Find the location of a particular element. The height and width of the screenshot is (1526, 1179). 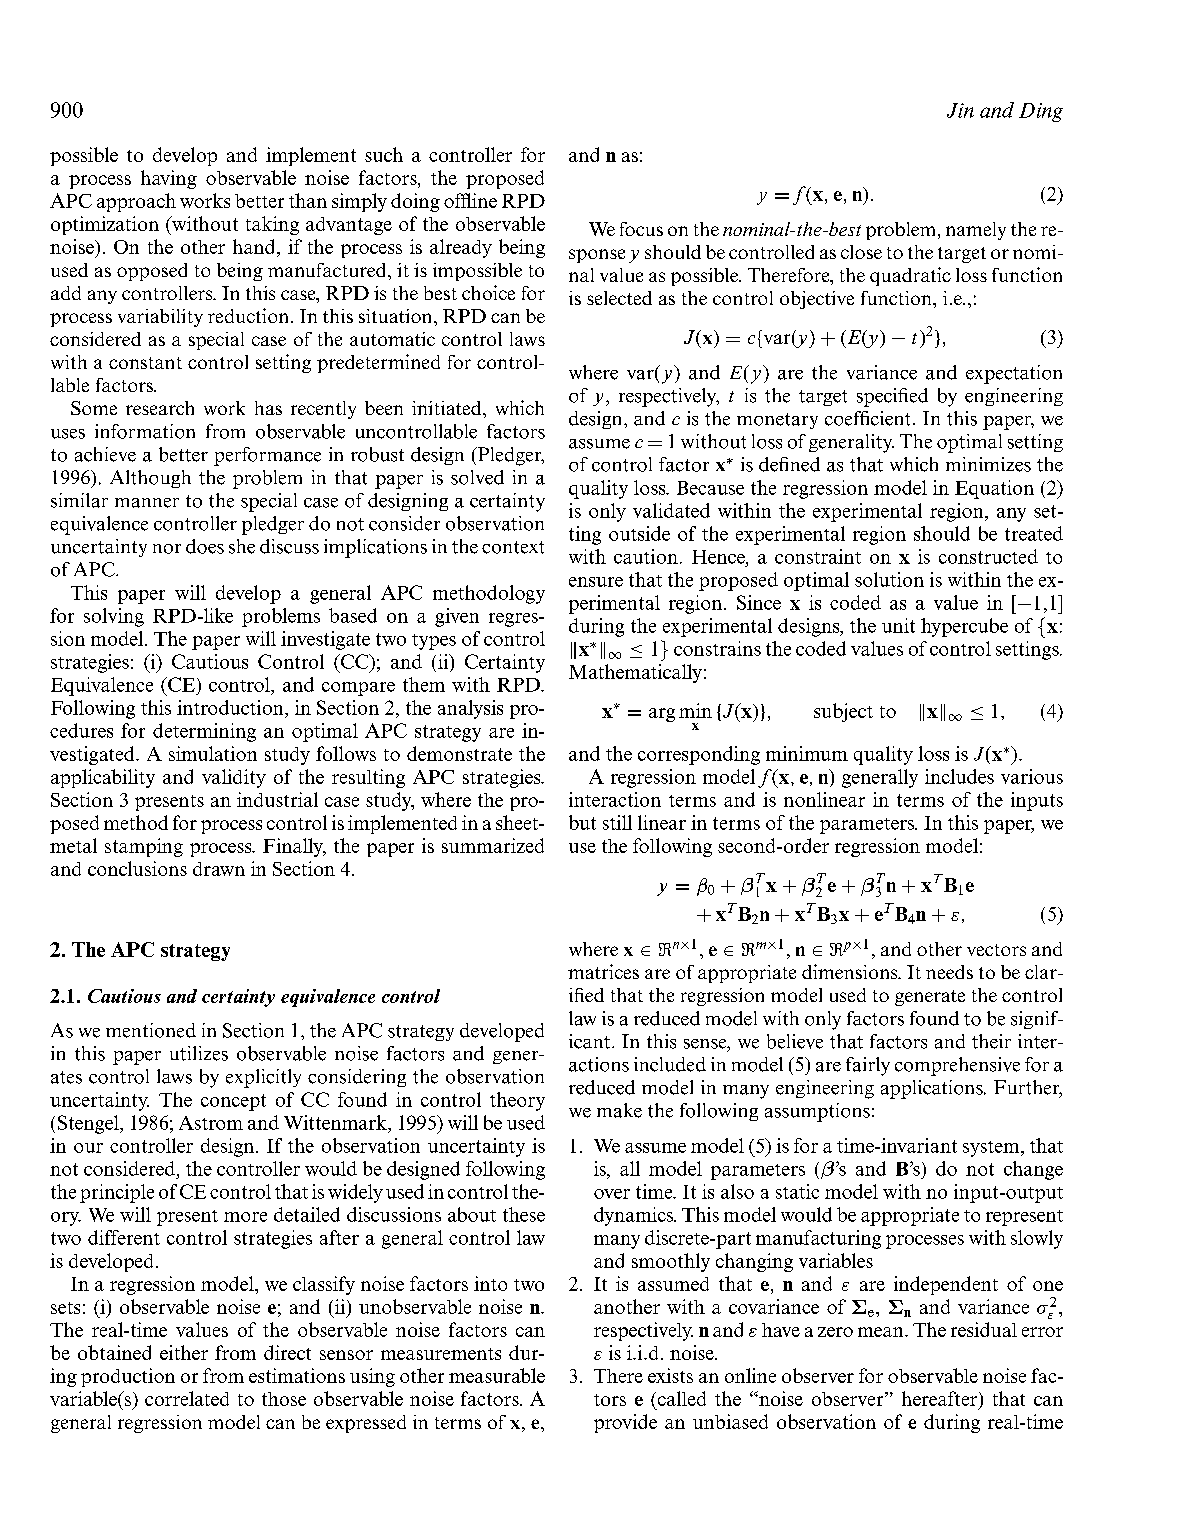

measurable is located at coordinates (497, 1375).
